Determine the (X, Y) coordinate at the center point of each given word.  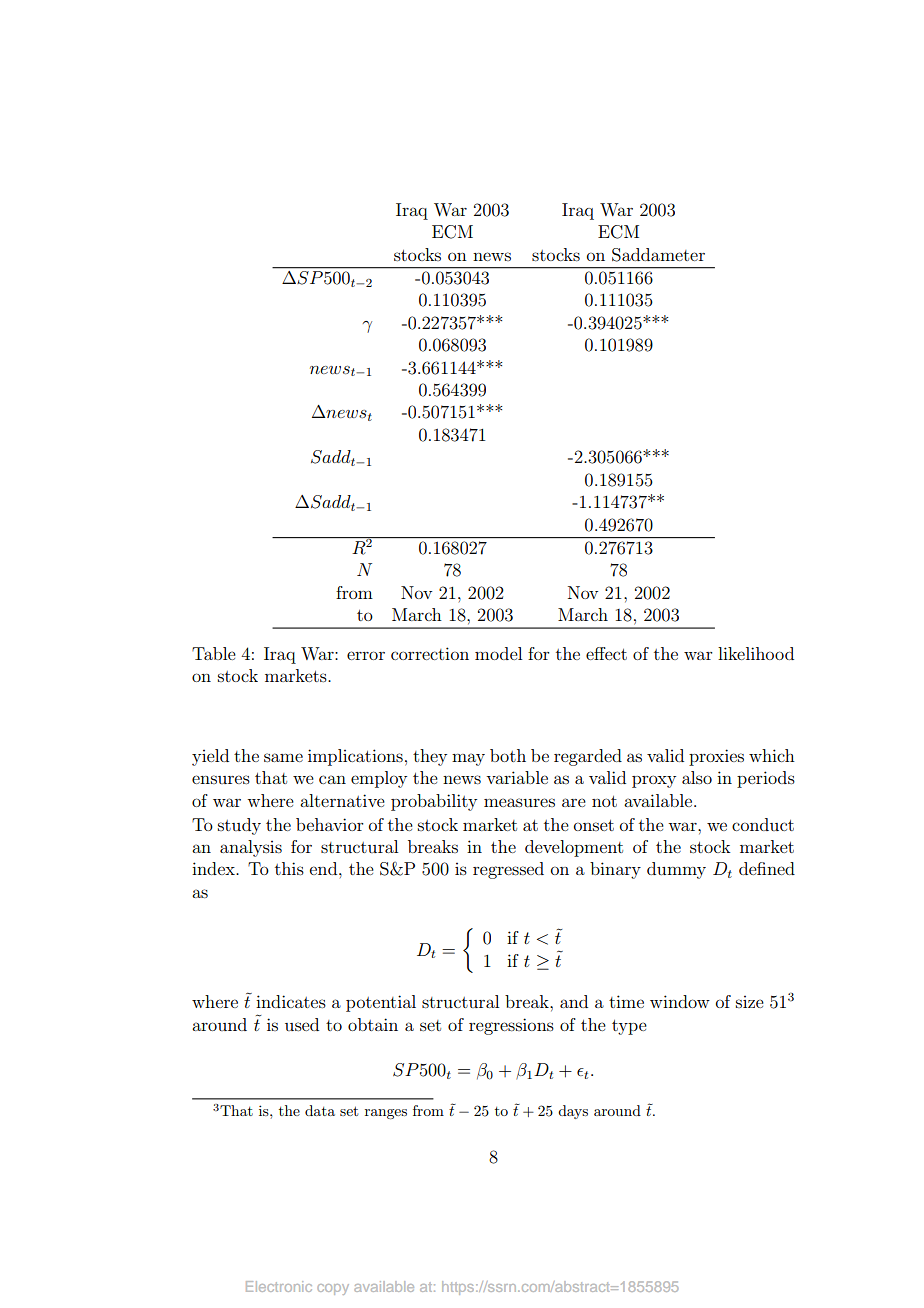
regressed (508, 870)
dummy (676, 870)
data (320, 1110)
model (498, 653)
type (629, 1027)
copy (333, 1289)
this (289, 868)
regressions (511, 1026)
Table (214, 653)
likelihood (756, 653)
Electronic (279, 1286)
